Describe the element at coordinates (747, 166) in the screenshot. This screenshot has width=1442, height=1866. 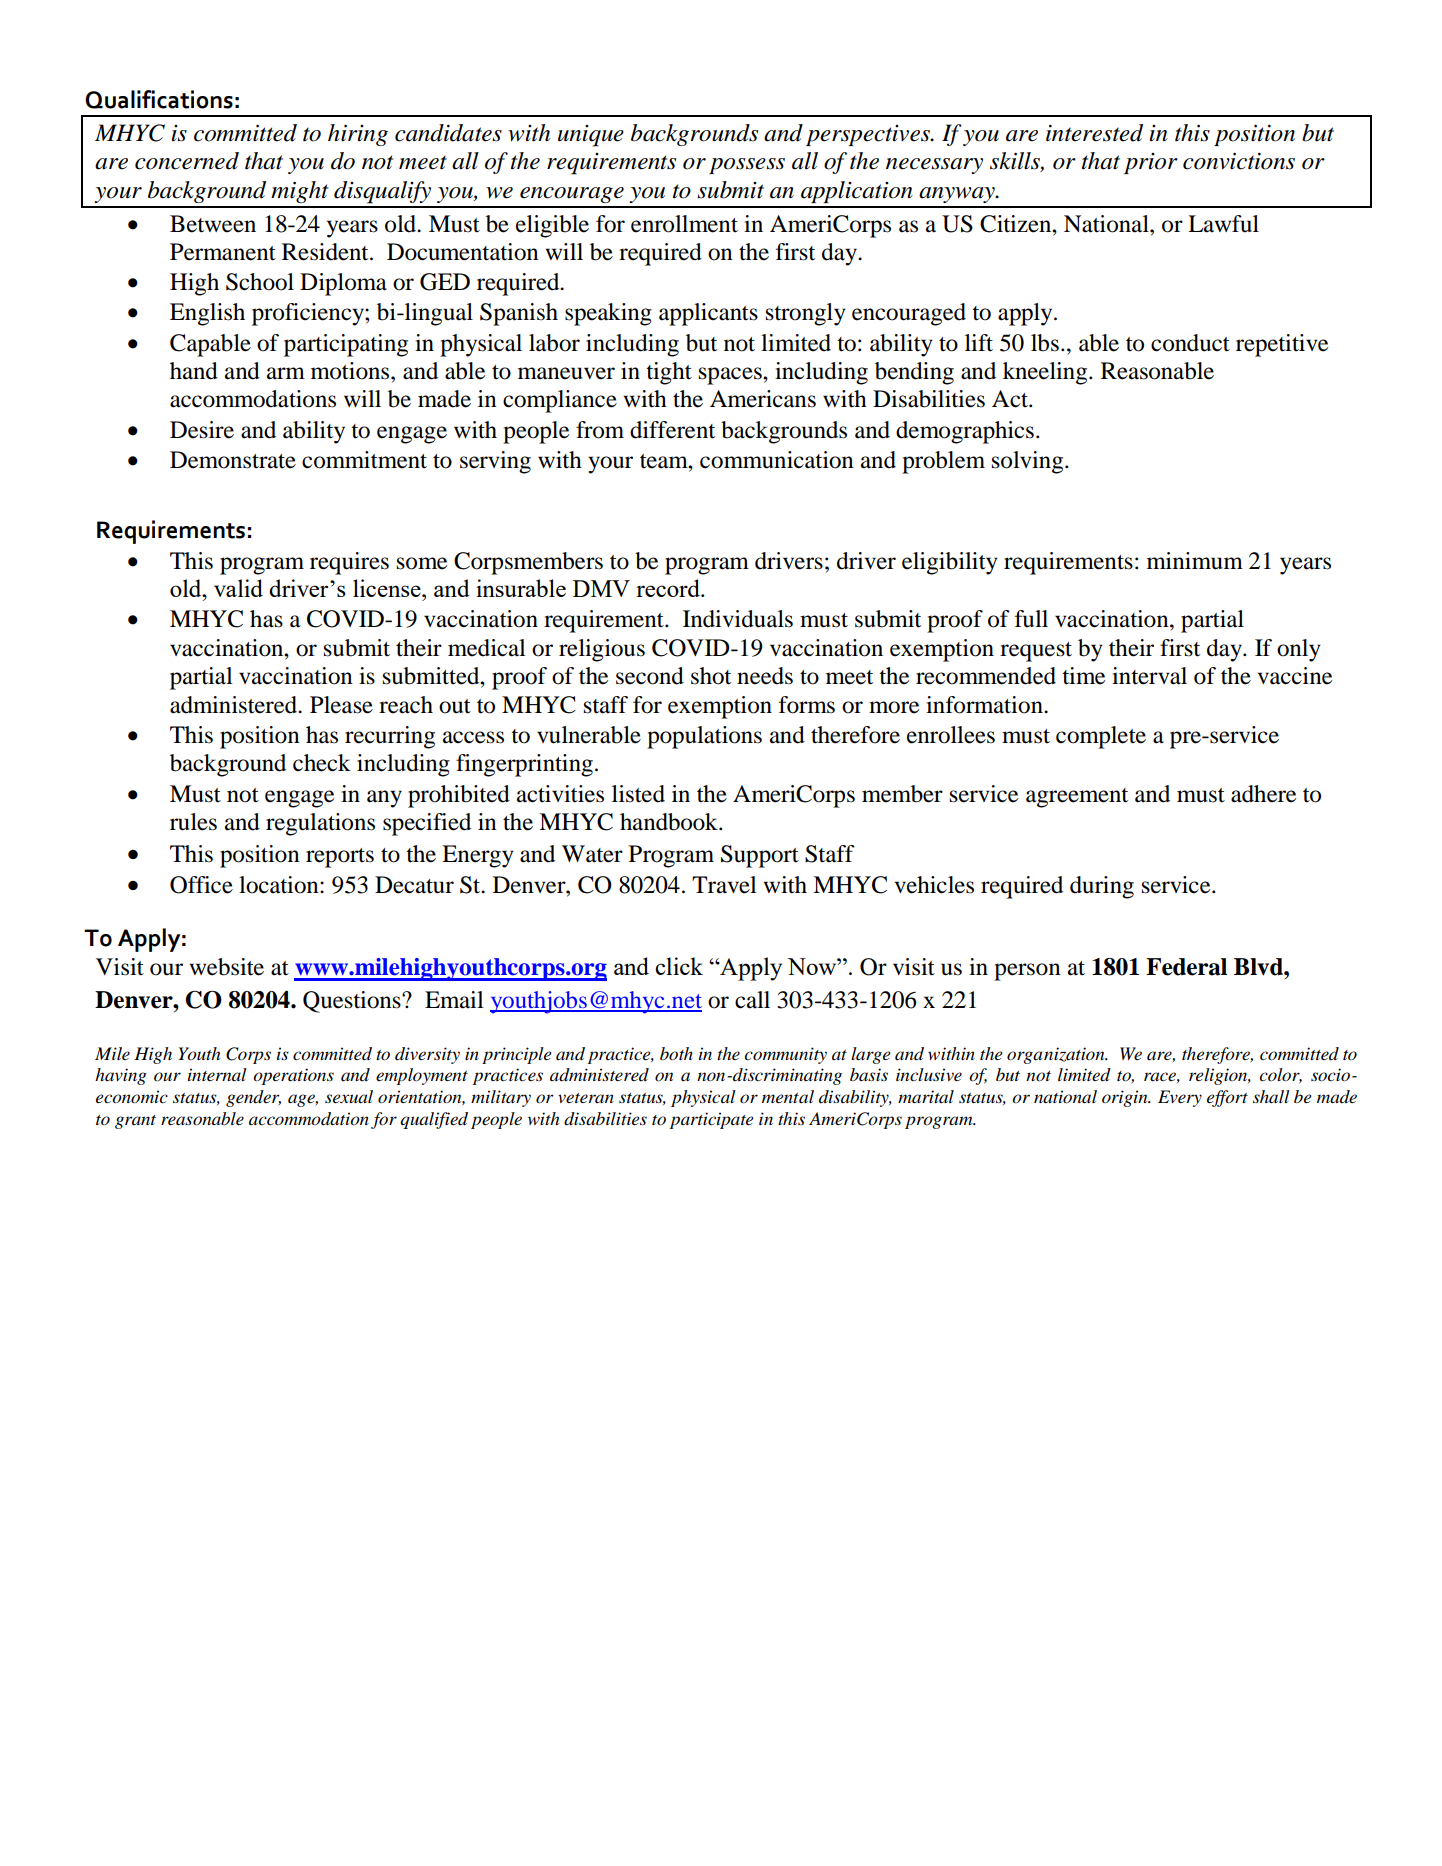
I see `possess` at that location.
